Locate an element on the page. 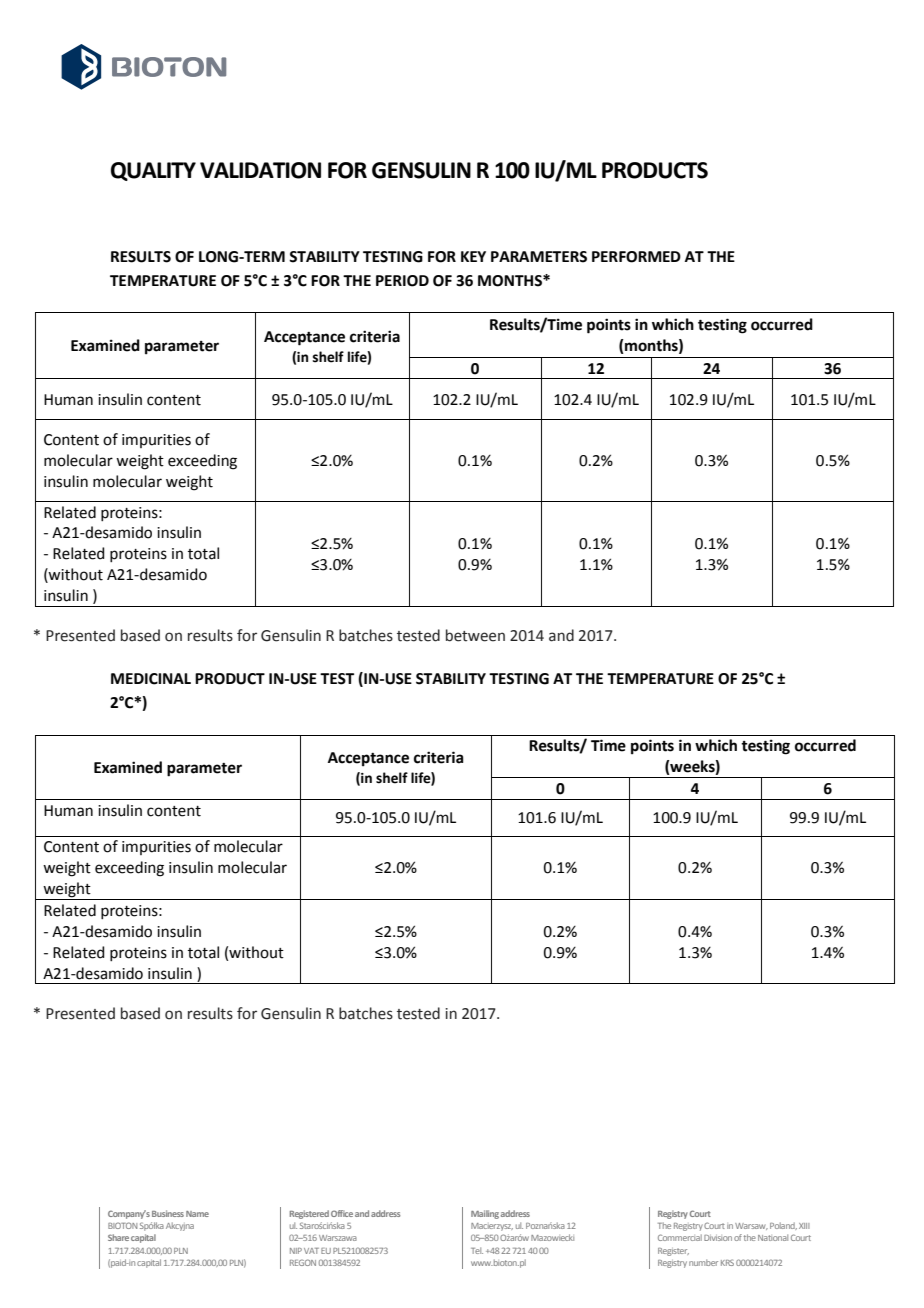 The image size is (924, 1308). between is located at coordinates (475, 635).
